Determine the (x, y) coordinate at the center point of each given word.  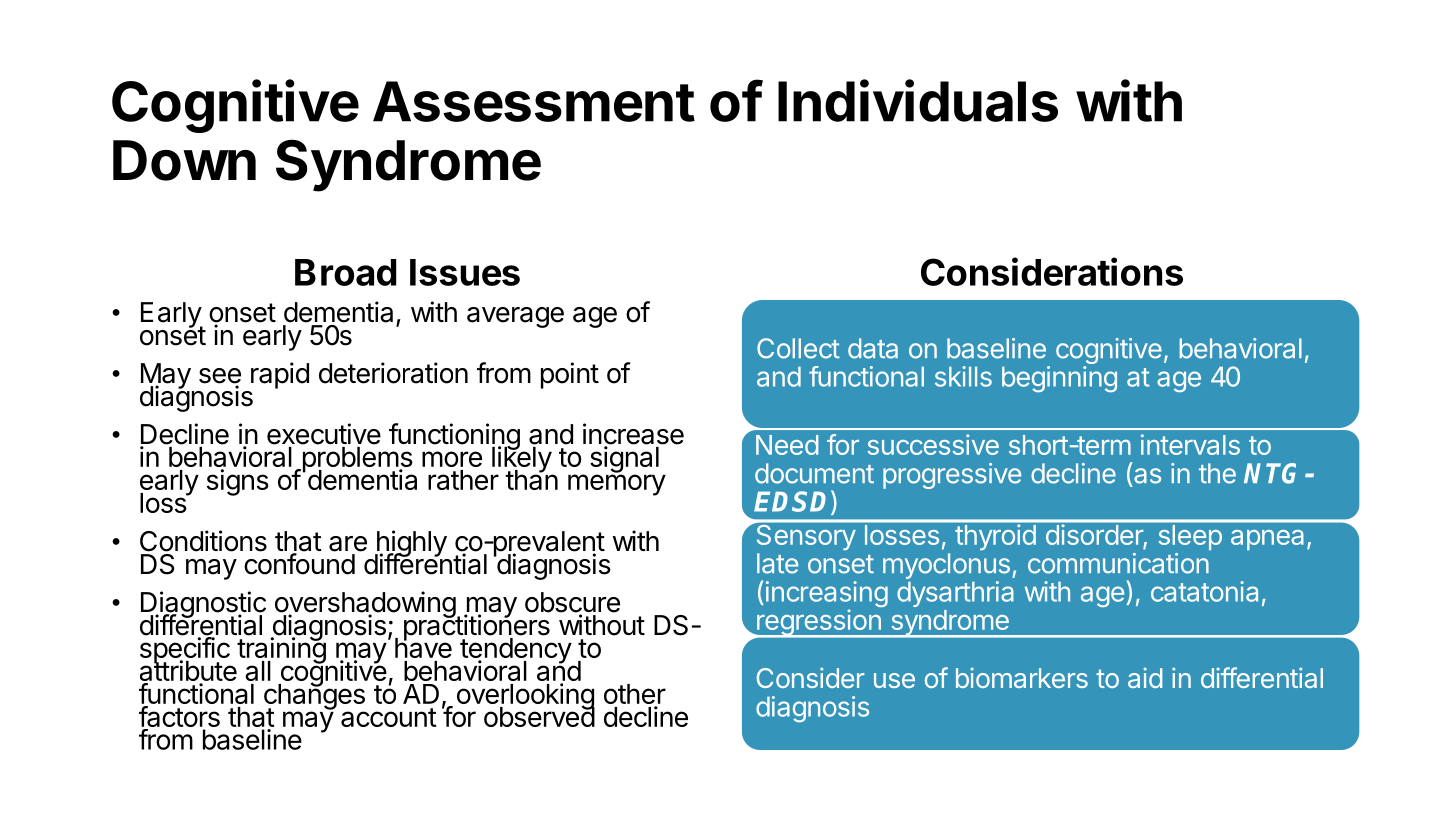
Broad (345, 272)
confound (299, 564)
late (777, 563)
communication (1118, 563)
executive (324, 434)
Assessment (534, 101)
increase (633, 435)
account (389, 717)
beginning (1059, 379)
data (873, 348)
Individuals (918, 100)
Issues (465, 272)
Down (184, 160)
